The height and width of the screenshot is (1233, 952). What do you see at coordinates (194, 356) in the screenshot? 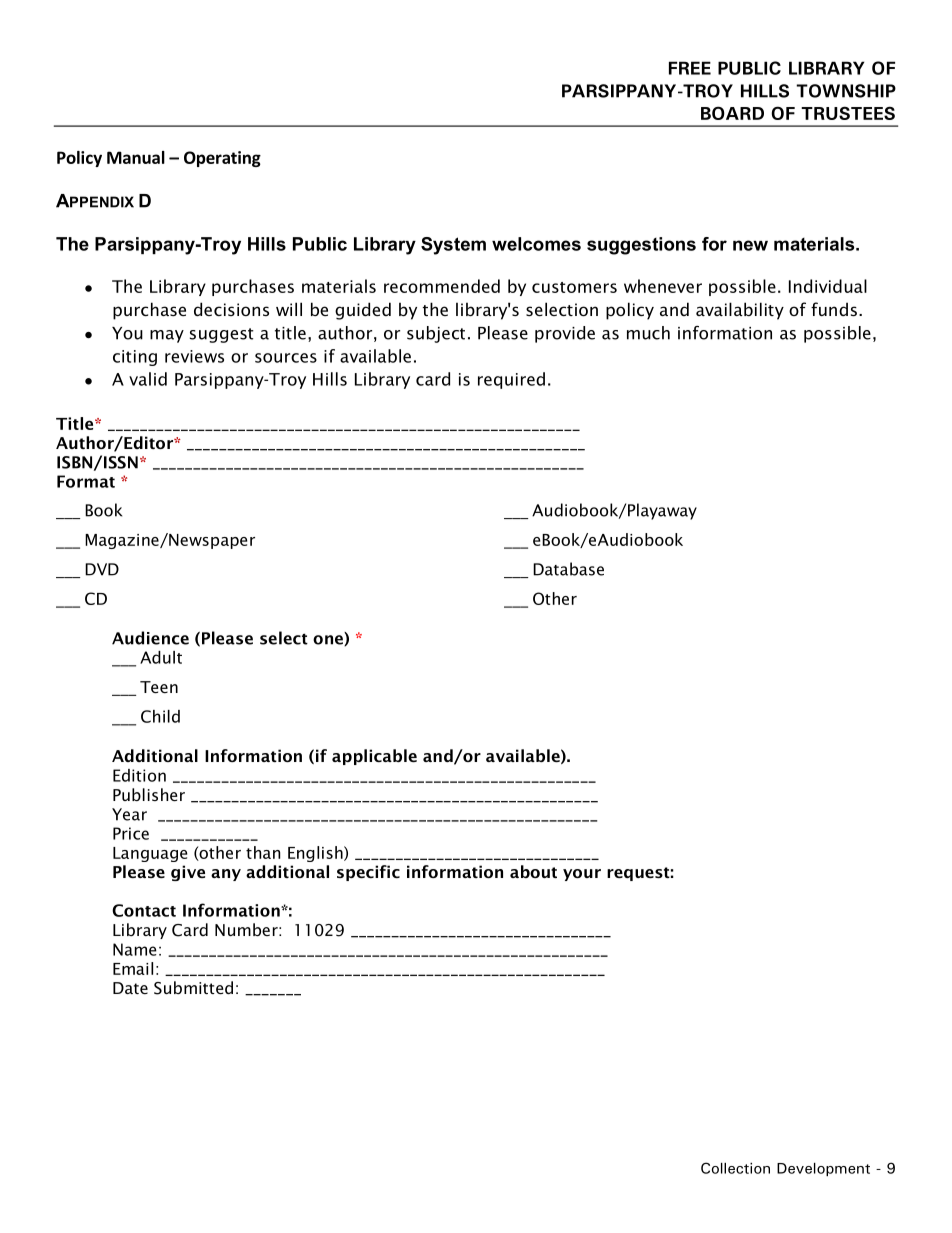
I see `reviews` at bounding box center [194, 356].
